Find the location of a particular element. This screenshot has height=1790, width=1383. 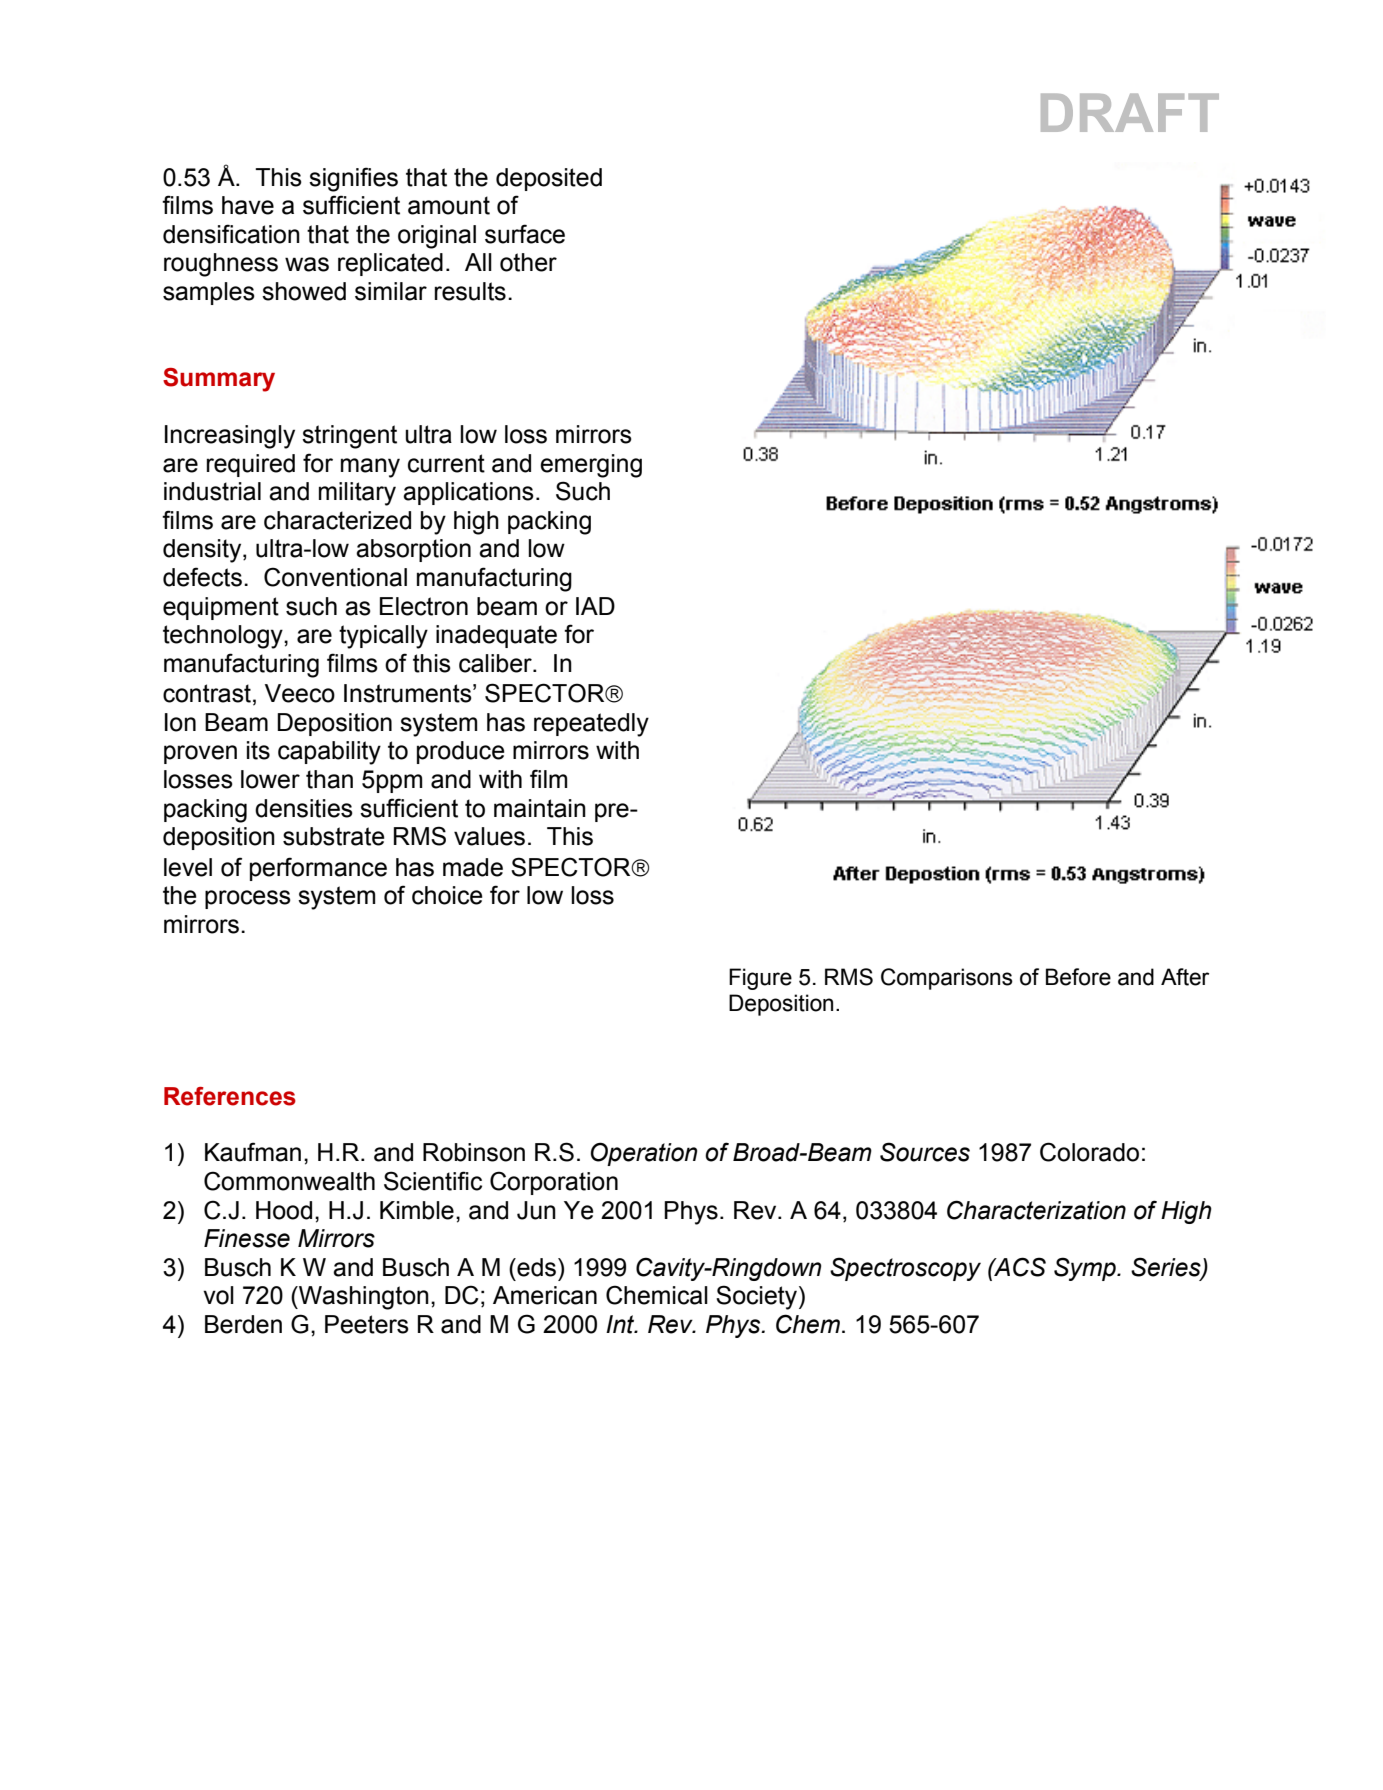

capability is located at coordinates (329, 753).
